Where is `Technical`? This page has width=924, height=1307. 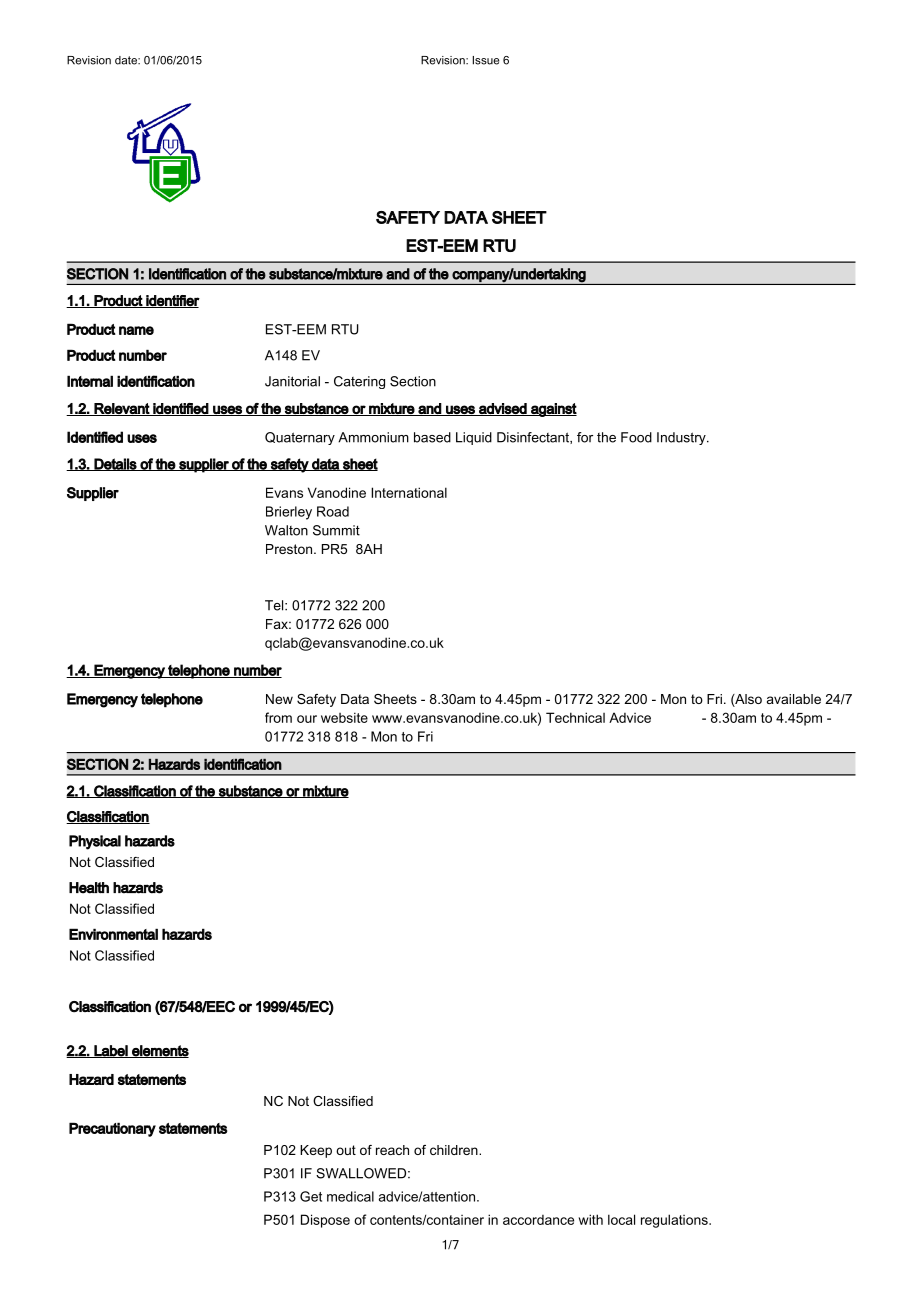 Technical is located at coordinates (575, 717).
